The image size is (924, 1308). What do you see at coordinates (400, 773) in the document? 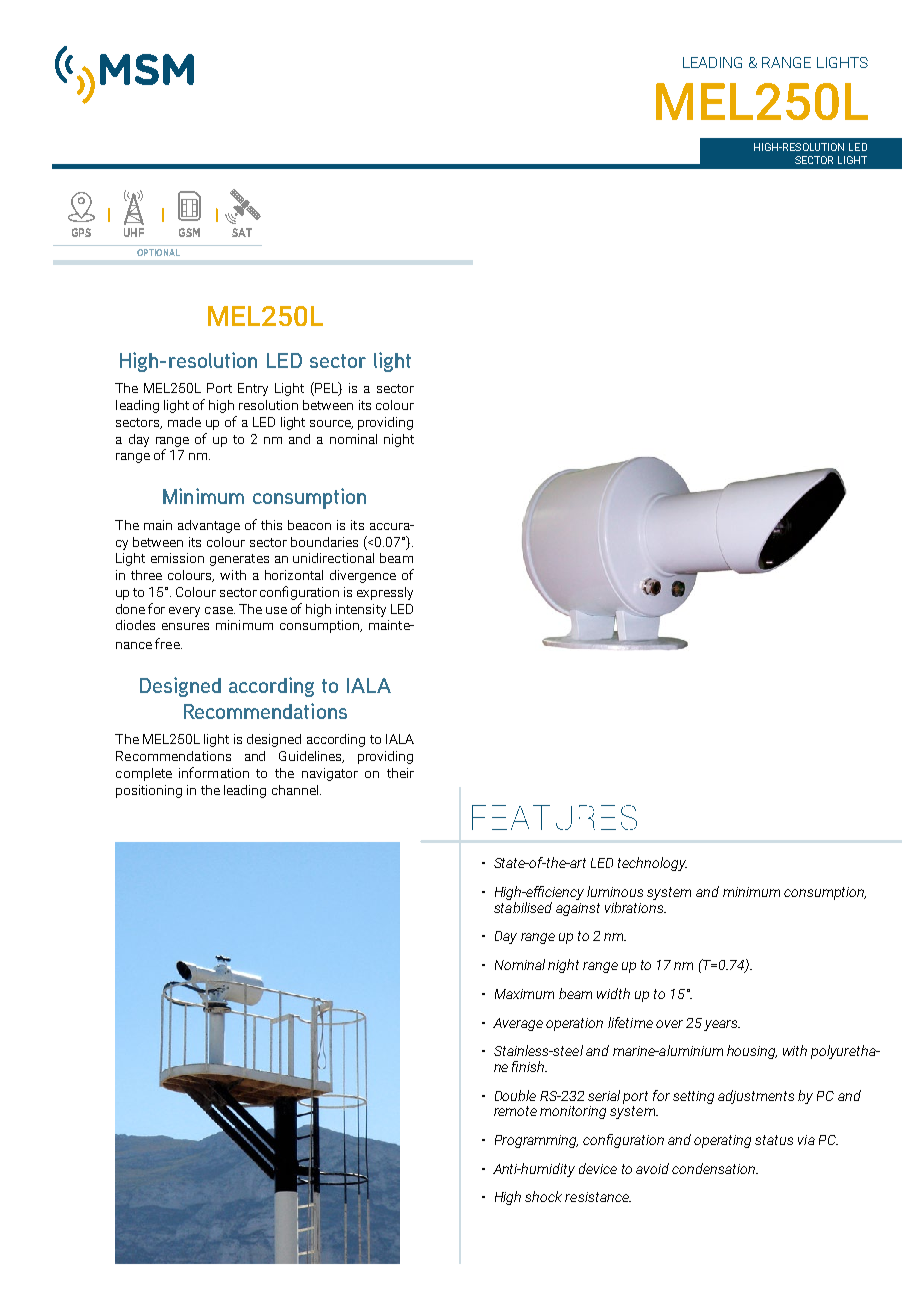
I see `their` at bounding box center [400, 773].
